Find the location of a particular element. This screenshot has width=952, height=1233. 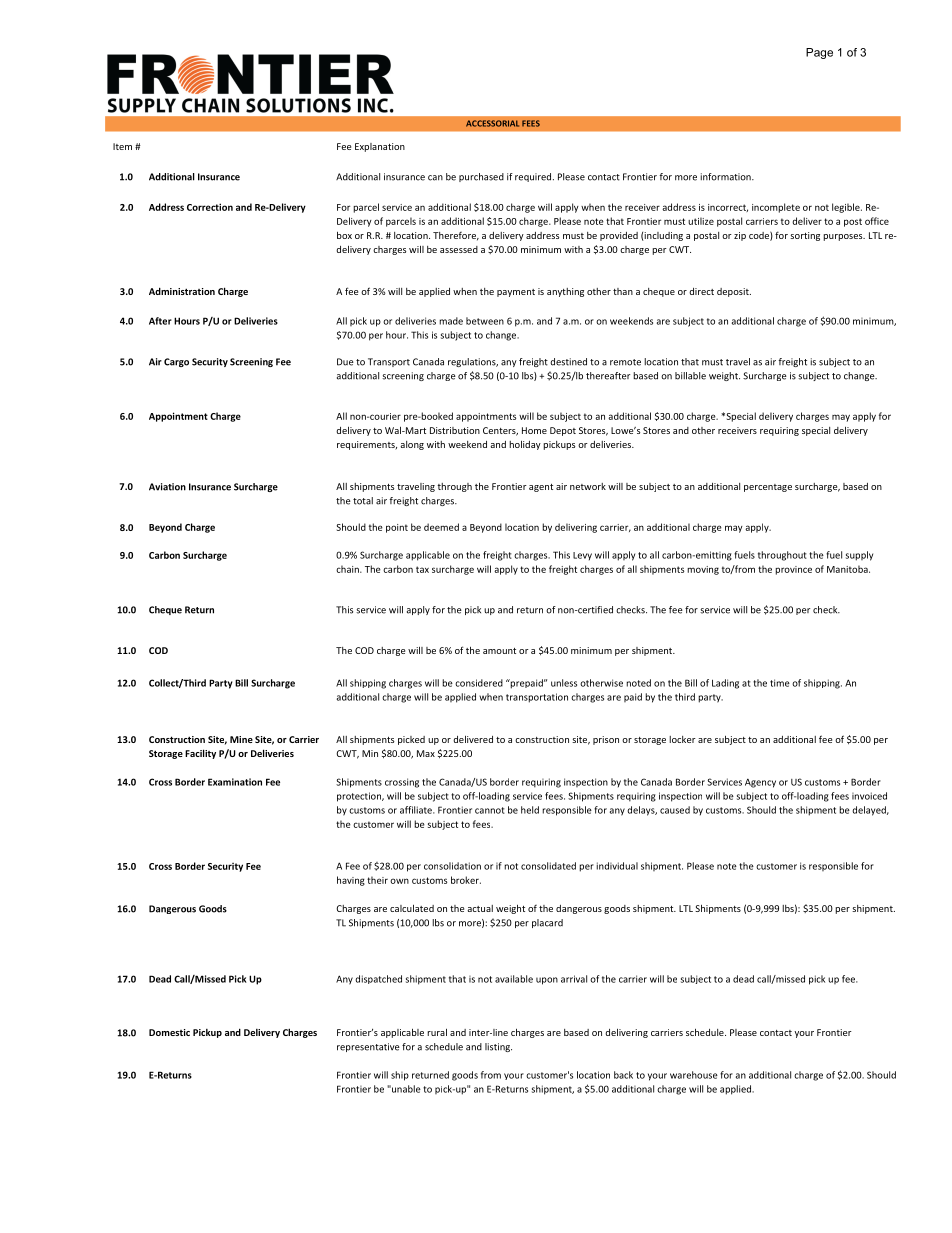

tax is located at coordinates (422, 569).
